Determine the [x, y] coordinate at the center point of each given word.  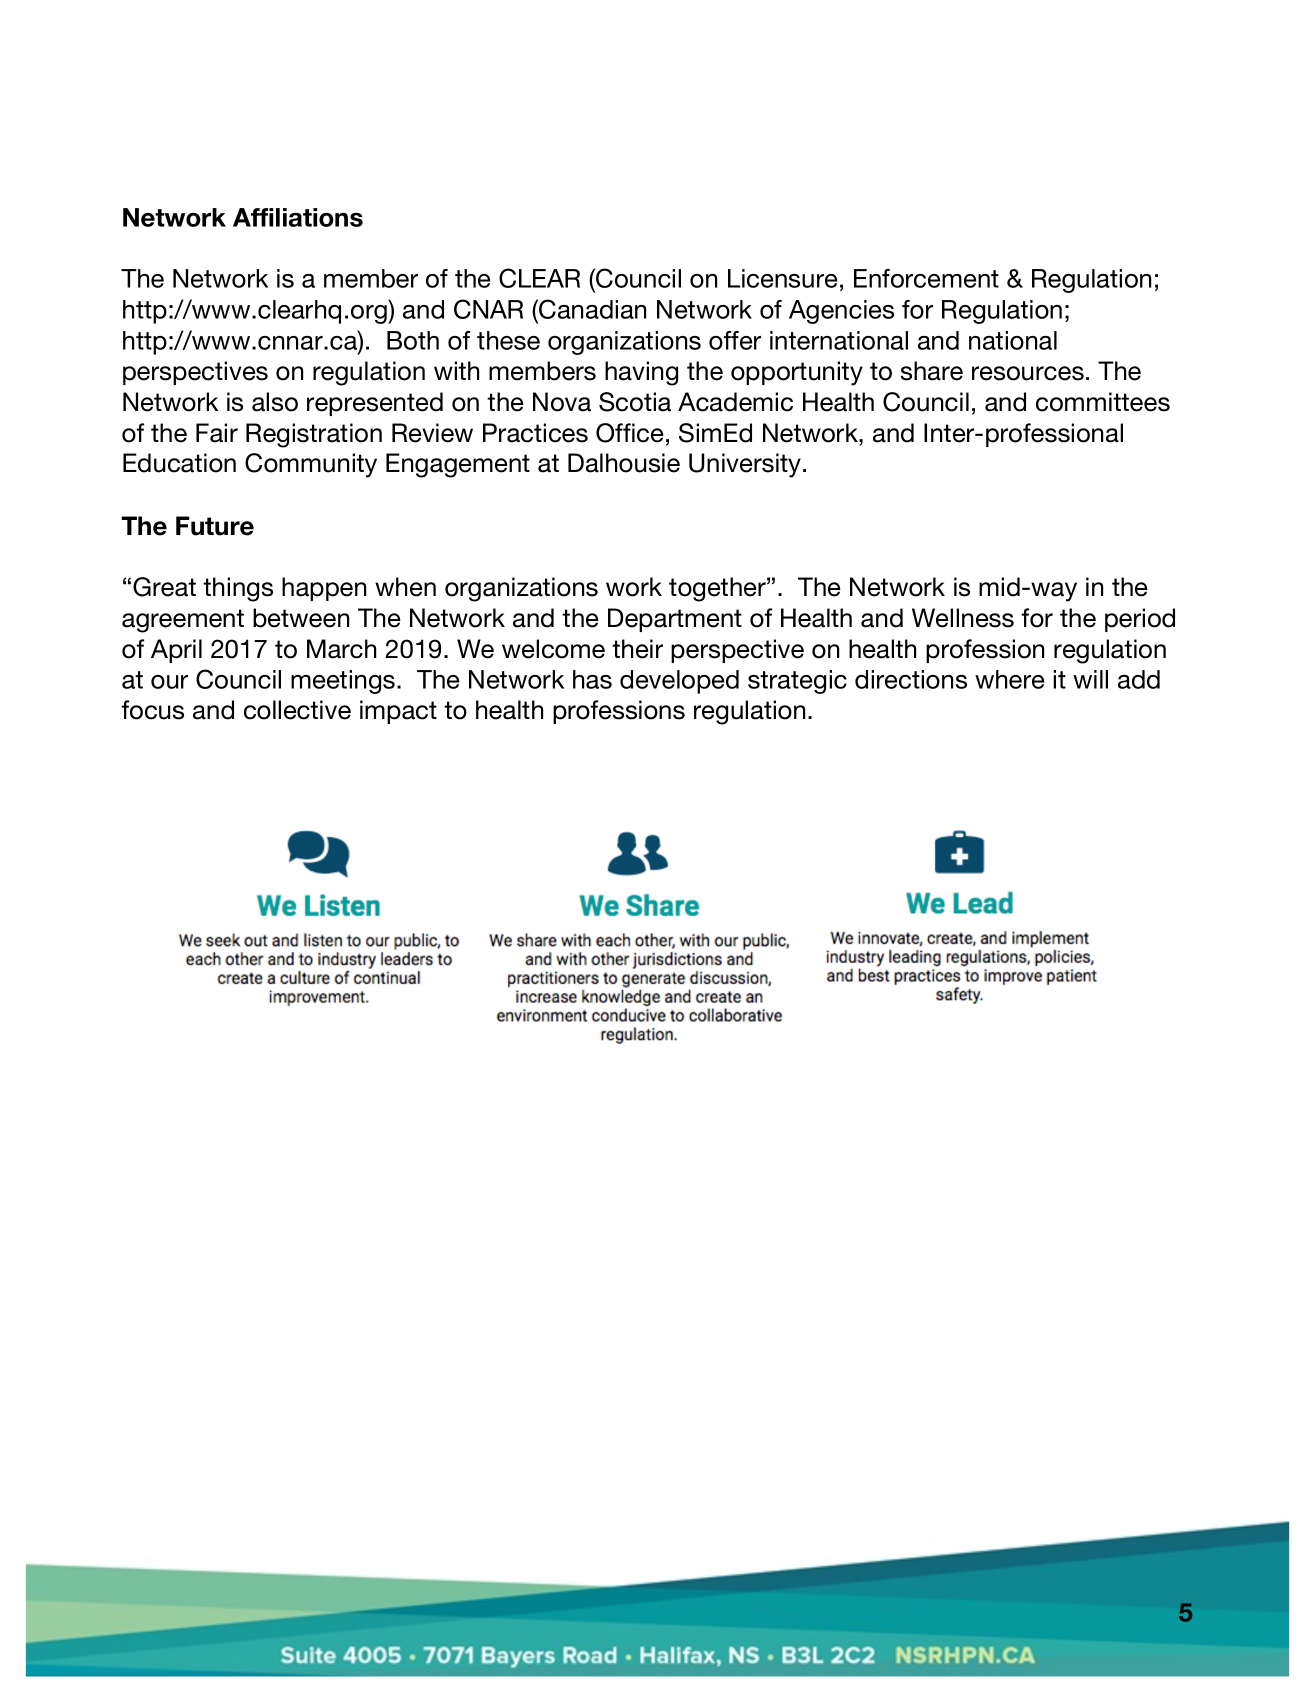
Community [311, 465]
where [1010, 679]
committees [1103, 402]
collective [297, 710]
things [238, 589]
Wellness [963, 618]
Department [675, 620]
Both [413, 340]
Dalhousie [624, 463]
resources [1028, 373]
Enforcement [926, 278]
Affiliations [298, 217]
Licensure [783, 278]
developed [679, 682]
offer [735, 340]
